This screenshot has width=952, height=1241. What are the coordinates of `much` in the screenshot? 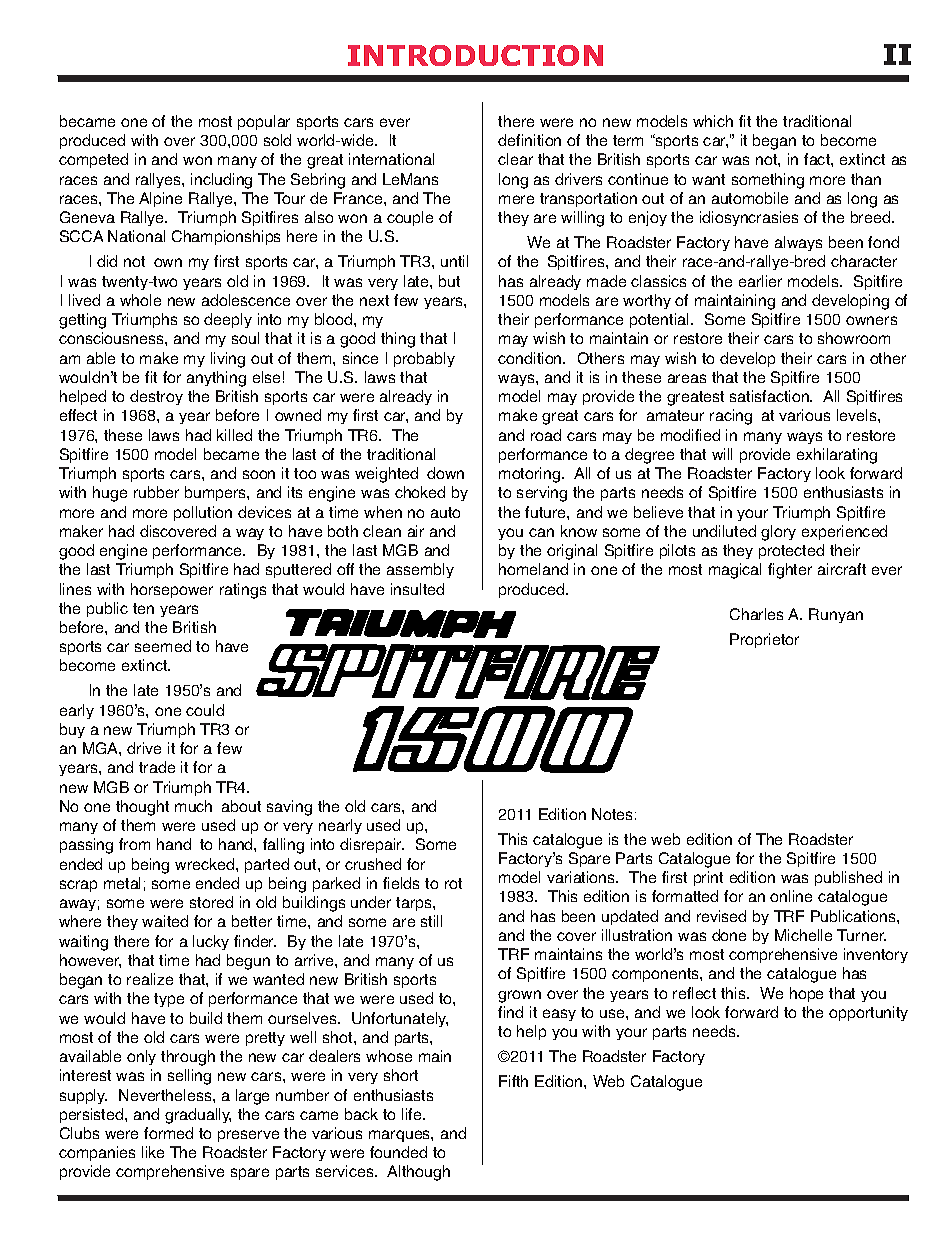 It's located at (193, 806).
